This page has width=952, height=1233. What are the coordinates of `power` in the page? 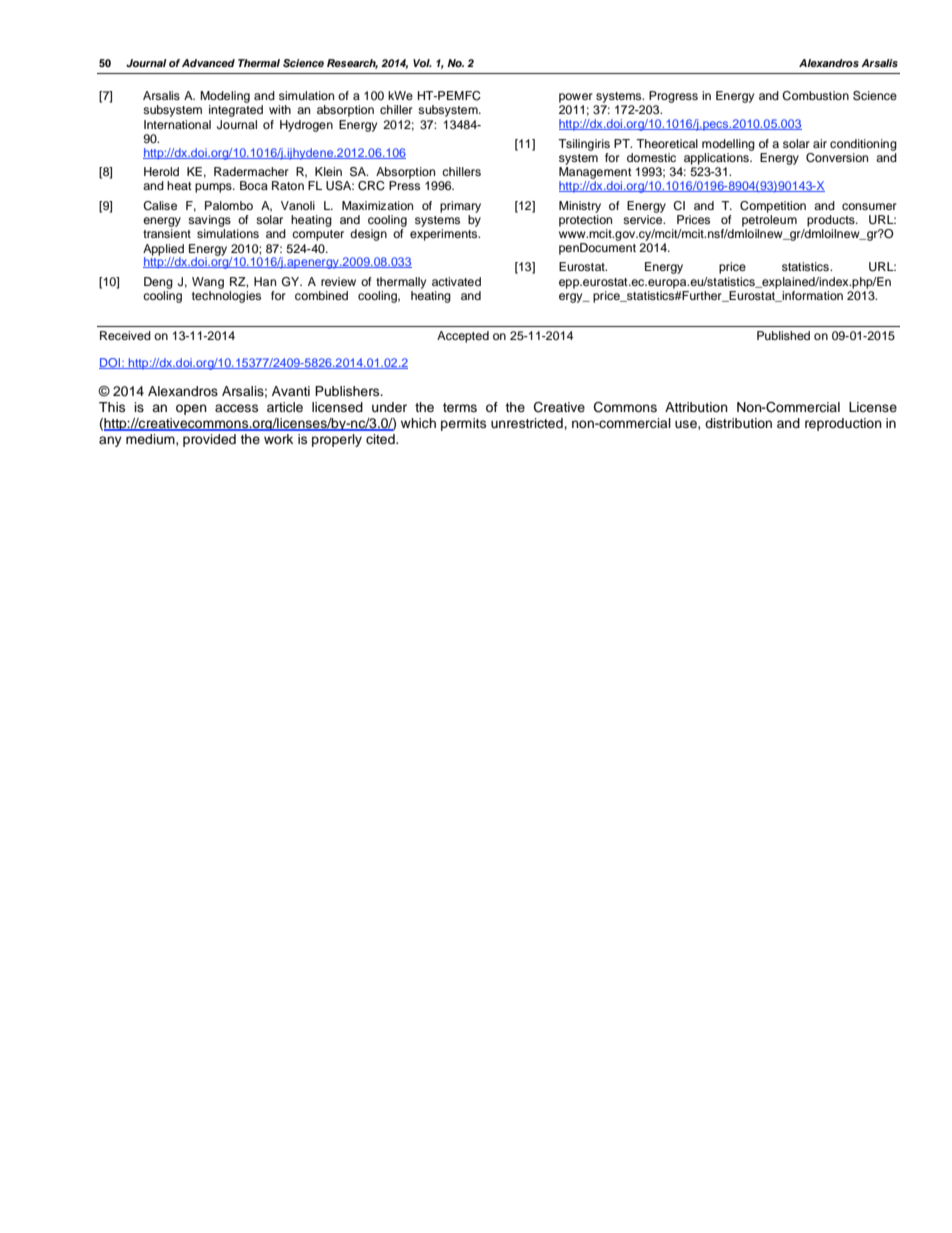 It's located at (576, 98).
